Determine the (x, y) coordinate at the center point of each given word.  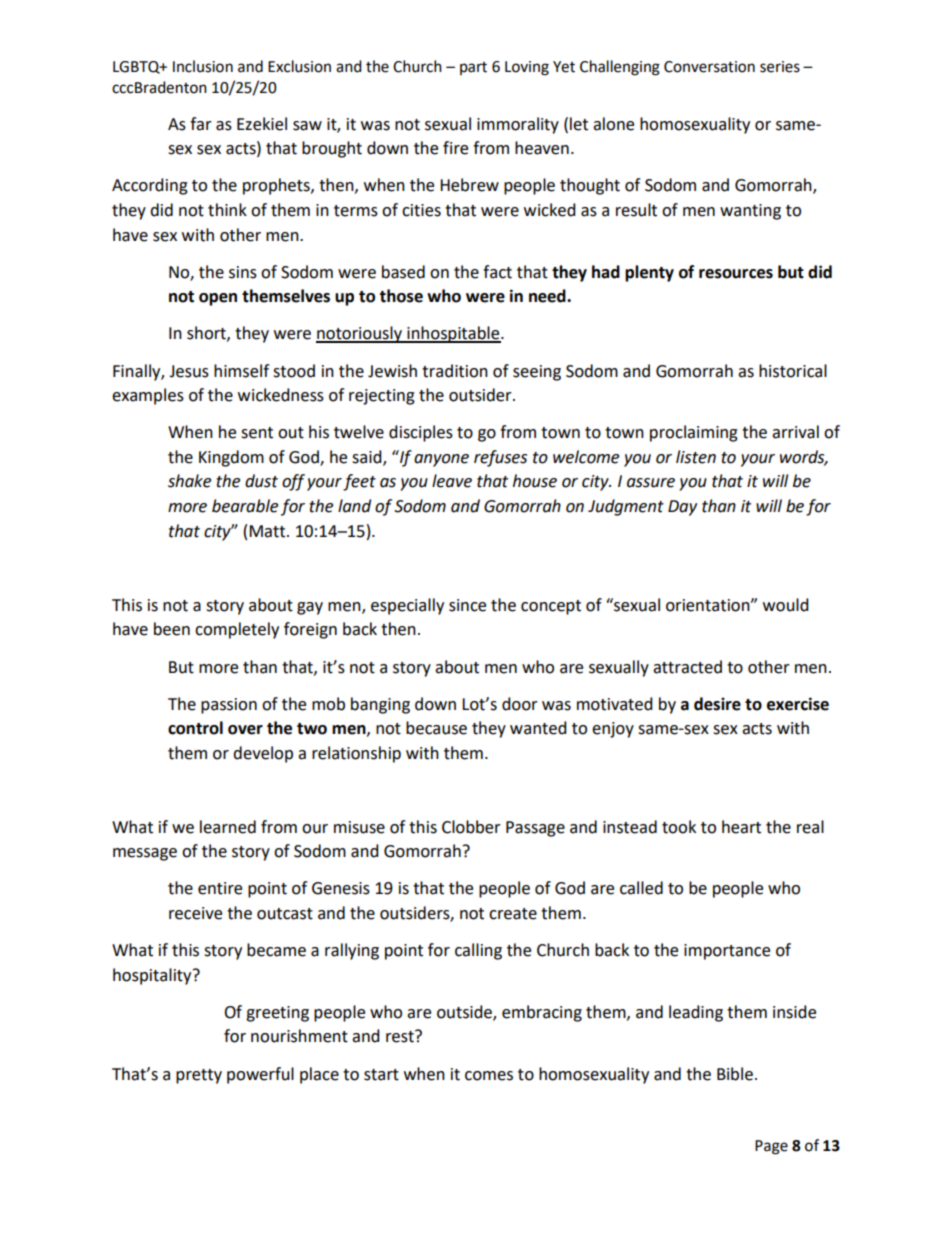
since (467, 605)
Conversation (709, 67)
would (786, 605)
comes (489, 1076)
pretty (199, 1076)
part (473, 68)
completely (237, 630)
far (201, 124)
